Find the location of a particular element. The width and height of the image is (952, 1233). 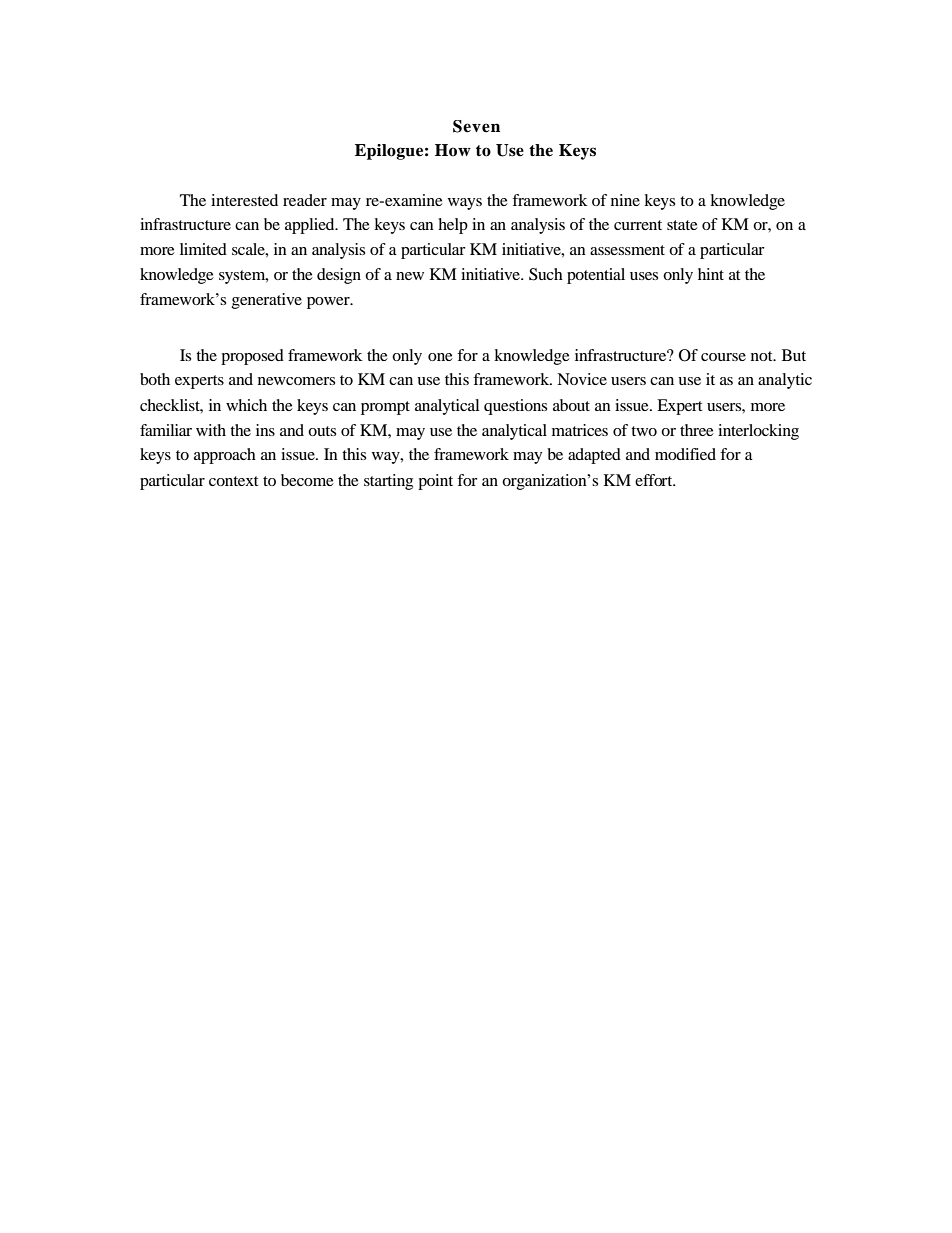

context is located at coordinates (233, 481).
